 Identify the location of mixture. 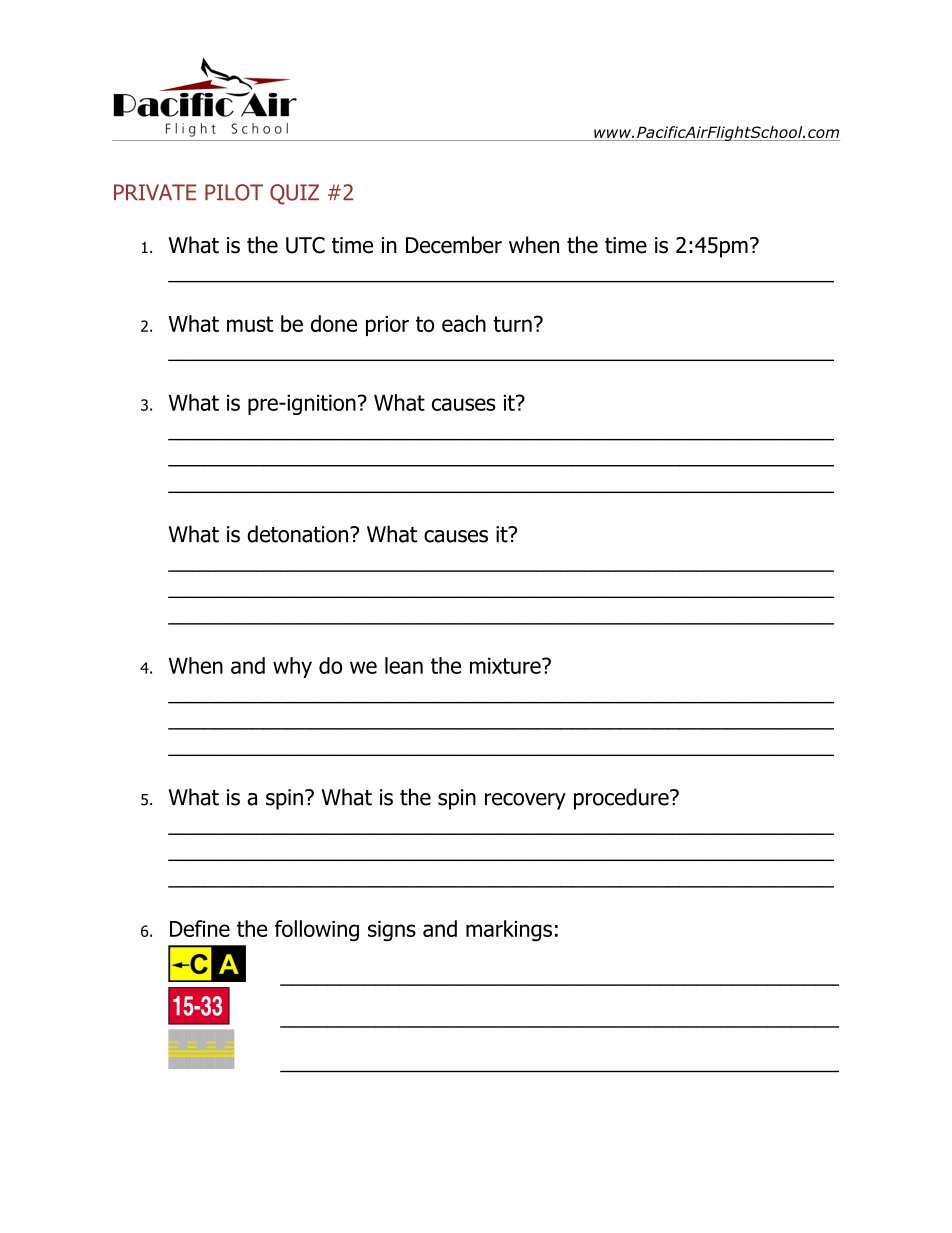
(506, 665).
